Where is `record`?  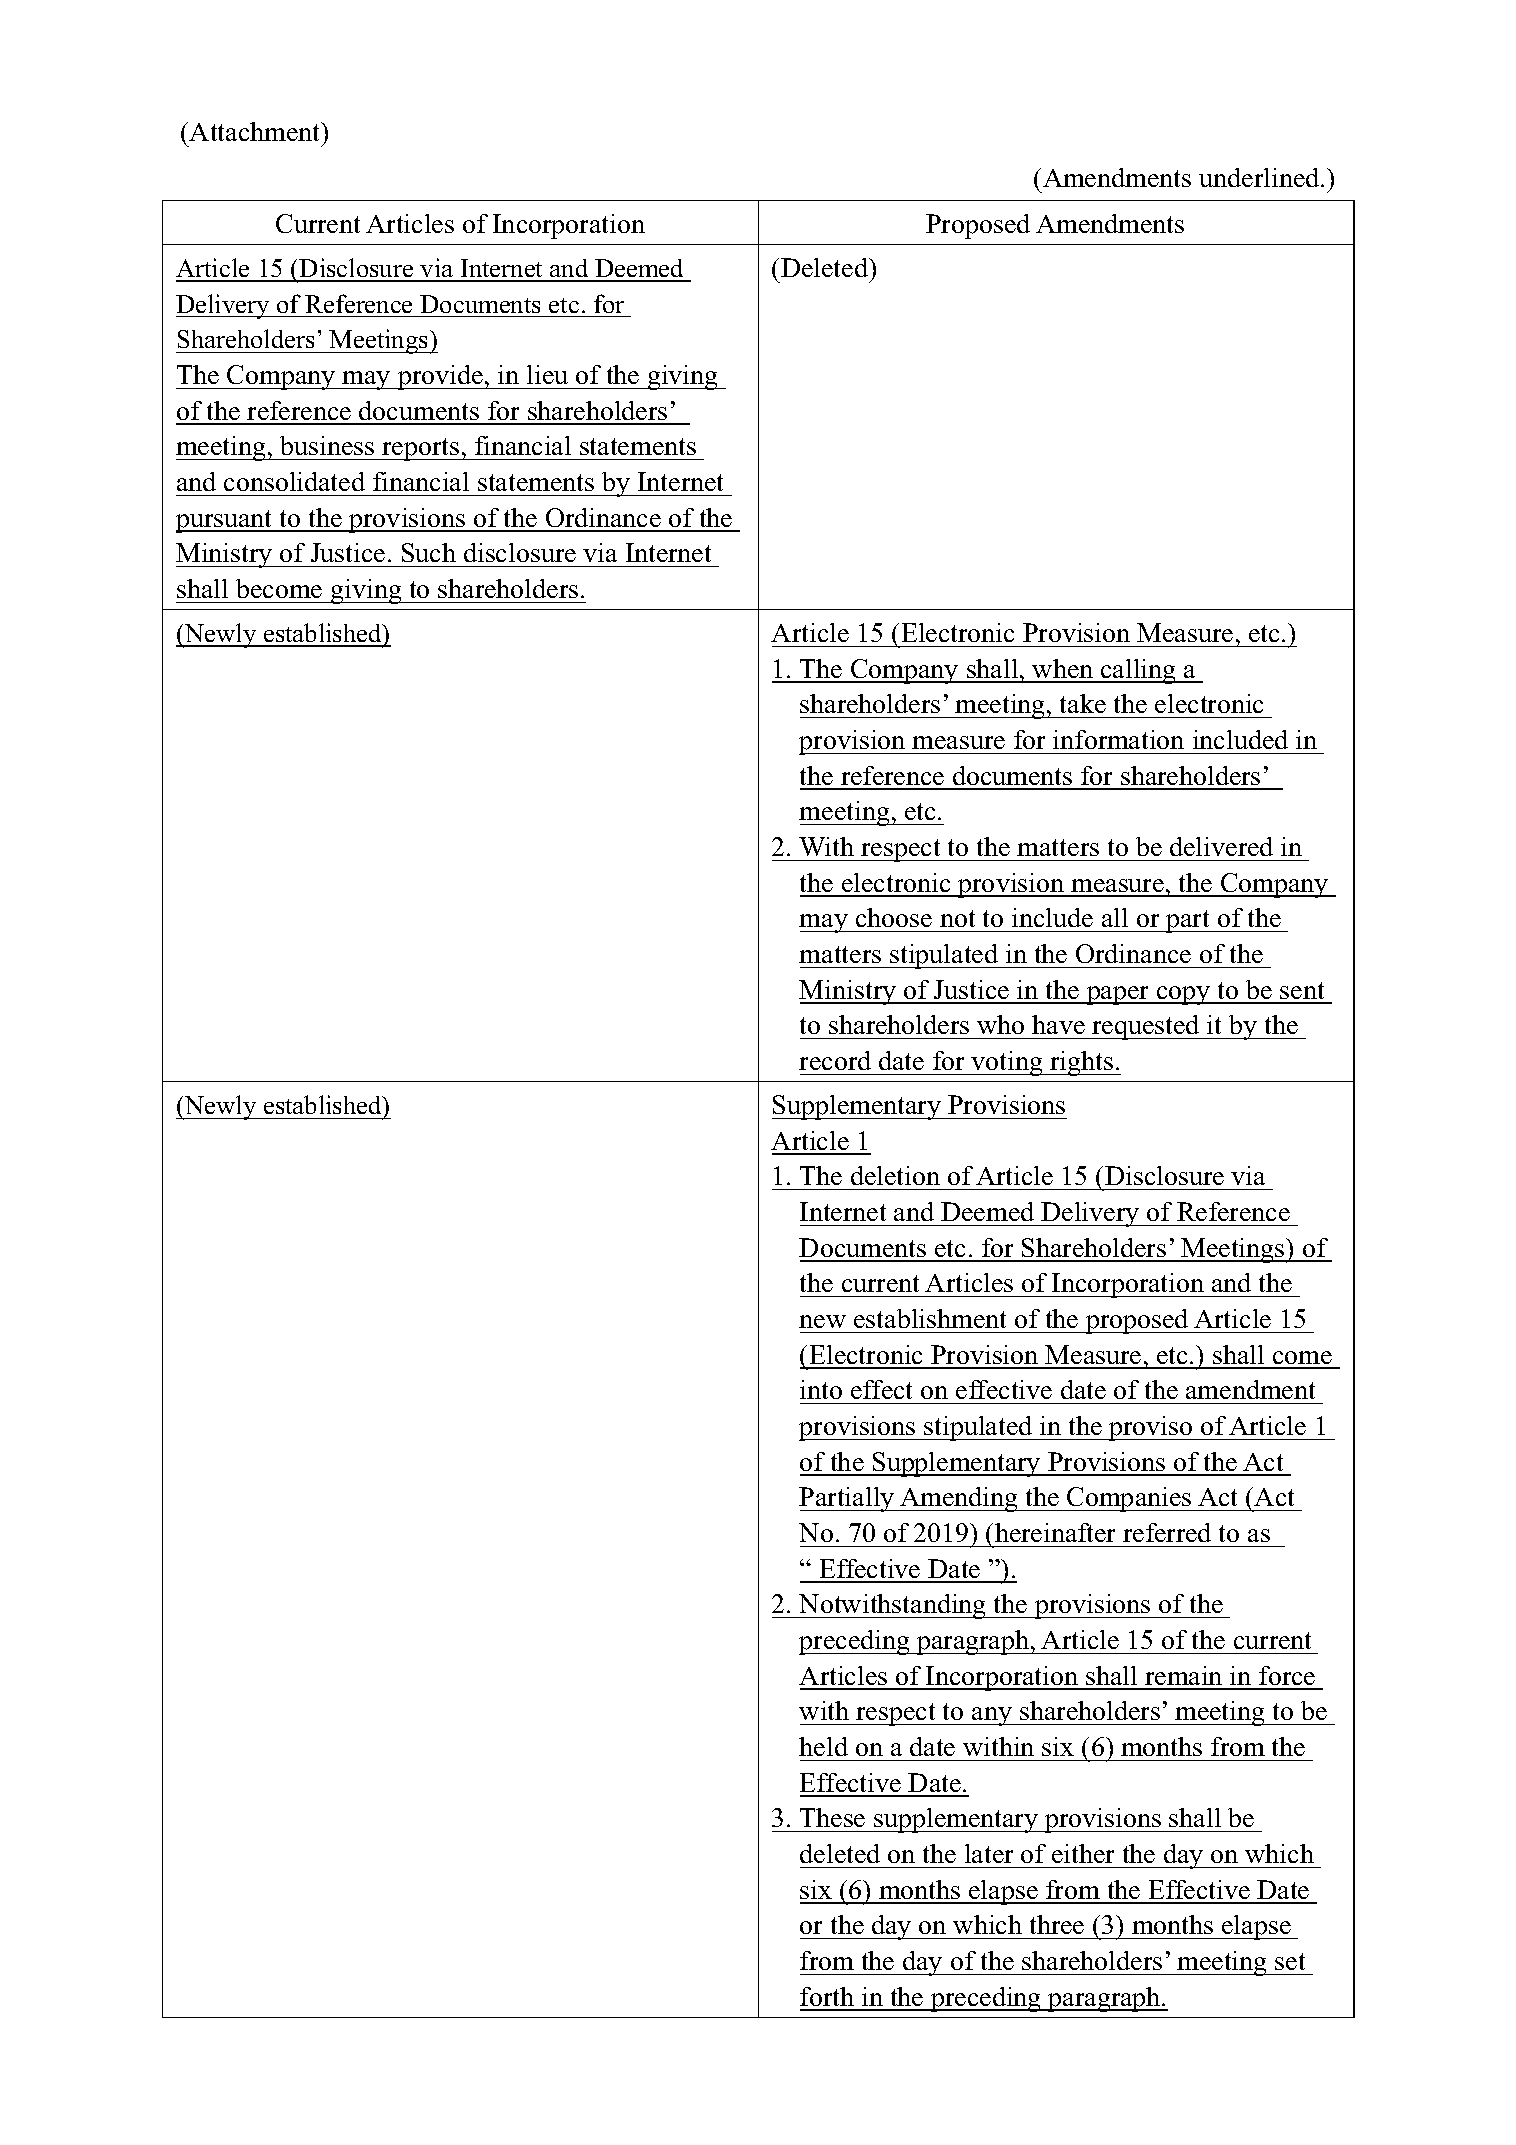
record is located at coordinates (835, 1060).
